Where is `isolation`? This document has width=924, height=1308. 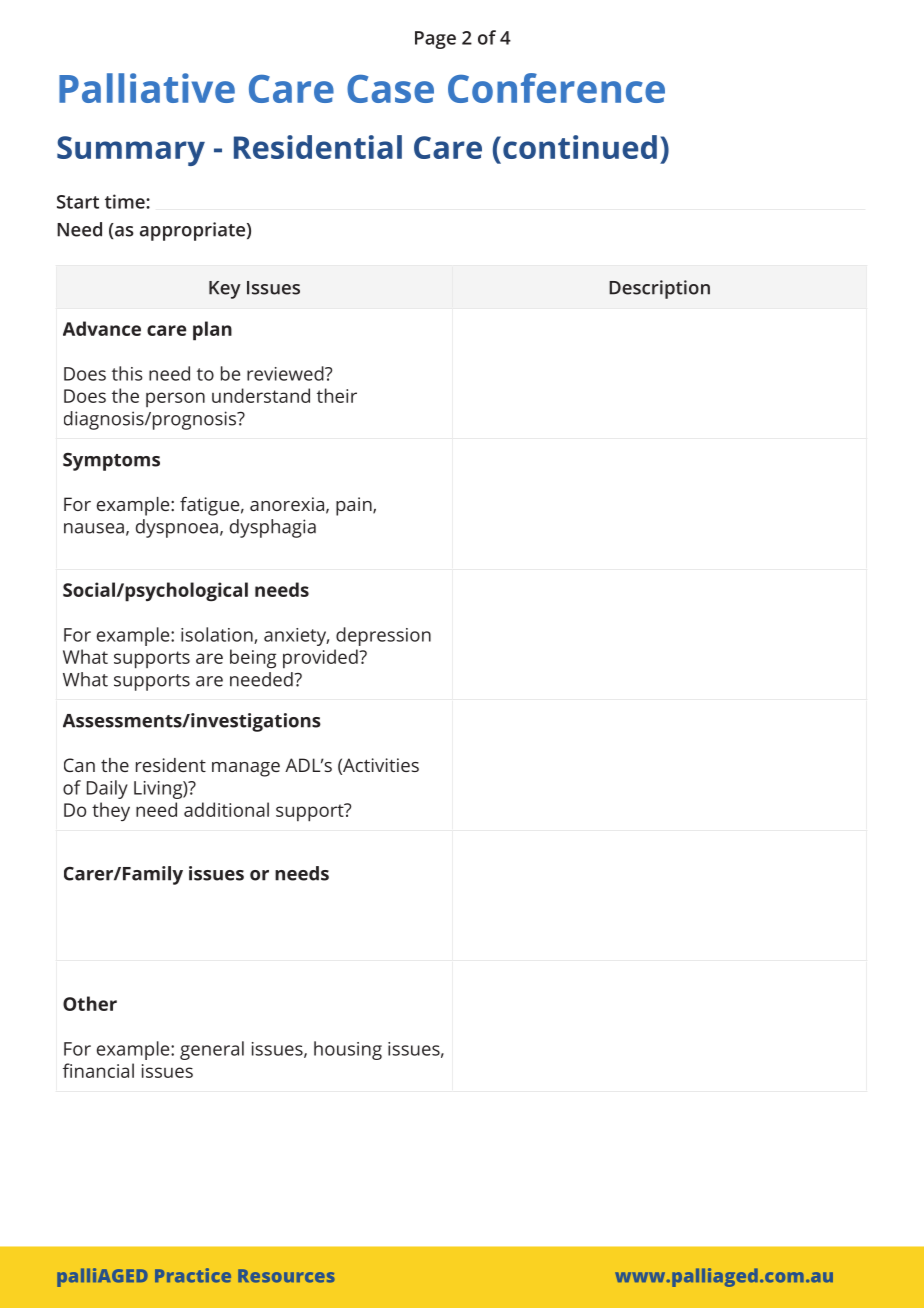
isolation is located at coordinates (218, 635).
